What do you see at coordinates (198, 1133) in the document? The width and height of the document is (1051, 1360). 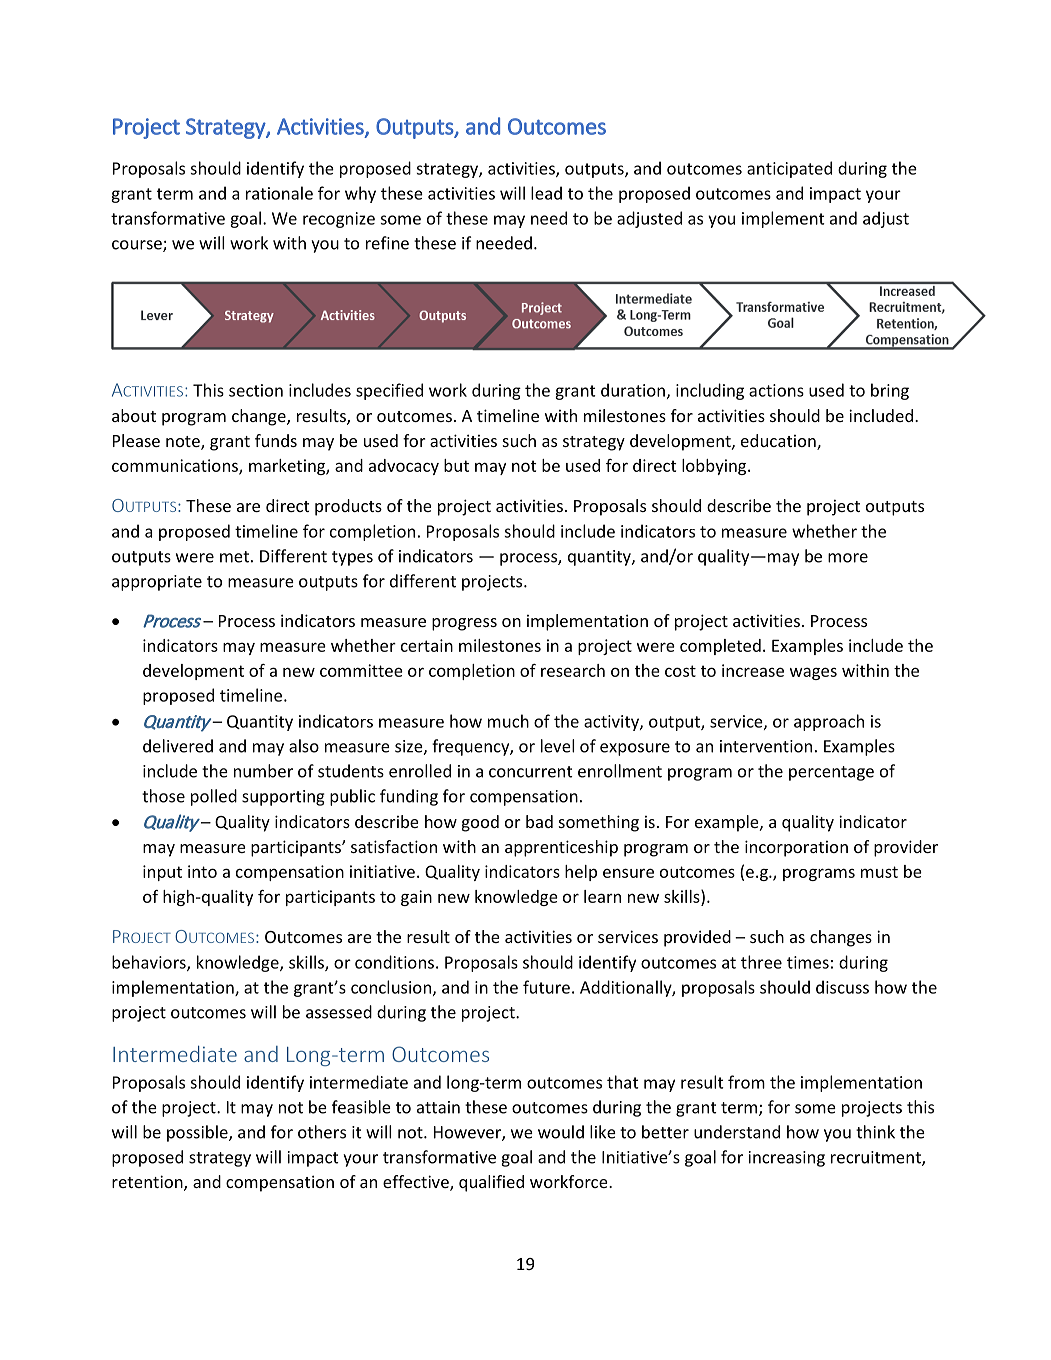 I see `possible` at bounding box center [198, 1133].
